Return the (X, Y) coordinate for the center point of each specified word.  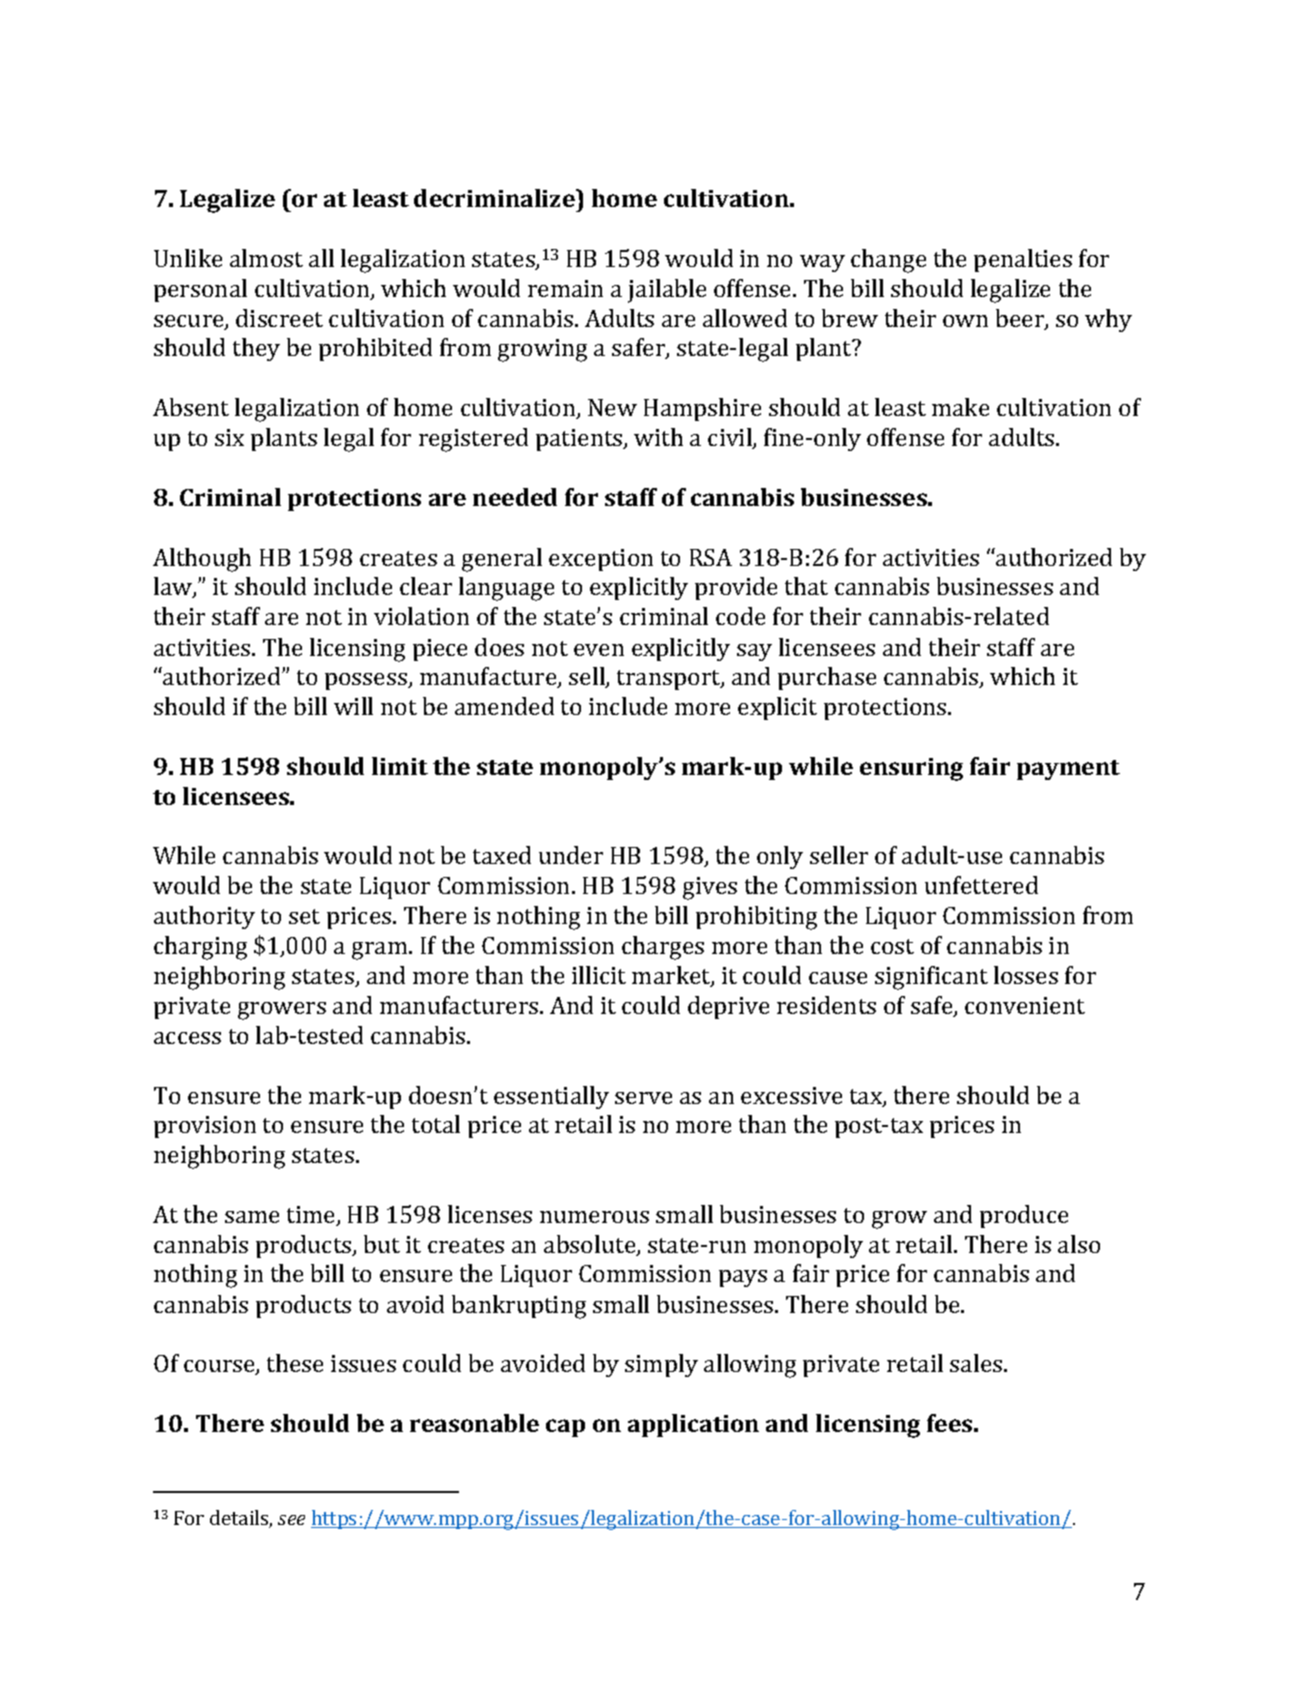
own (965, 321)
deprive (728, 1007)
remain (565, 288)
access (187, 1038)
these (295, 1363)
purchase (827, 678)
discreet (279, 318)
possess (367, 681)
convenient (1025, 1005)
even (599, 650)
